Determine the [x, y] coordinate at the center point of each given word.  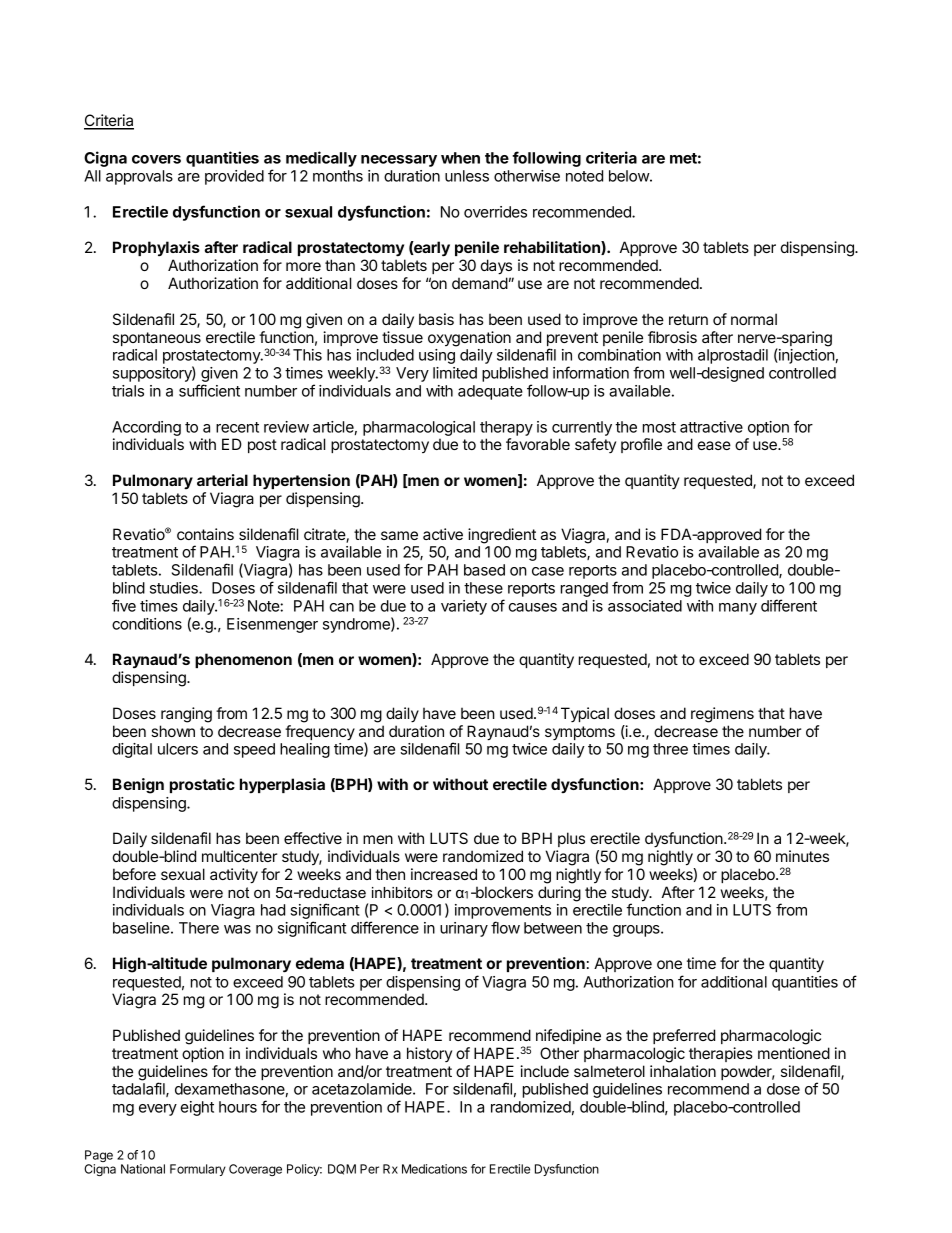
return [688, 319]
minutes [802, 856]
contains [205, 534]
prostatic [202, 785]
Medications [434, 1169]
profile [641, 445]
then [390, 874]
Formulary [198, 1170]
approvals [139, 177]
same [399, 535]
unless [467, 176]
